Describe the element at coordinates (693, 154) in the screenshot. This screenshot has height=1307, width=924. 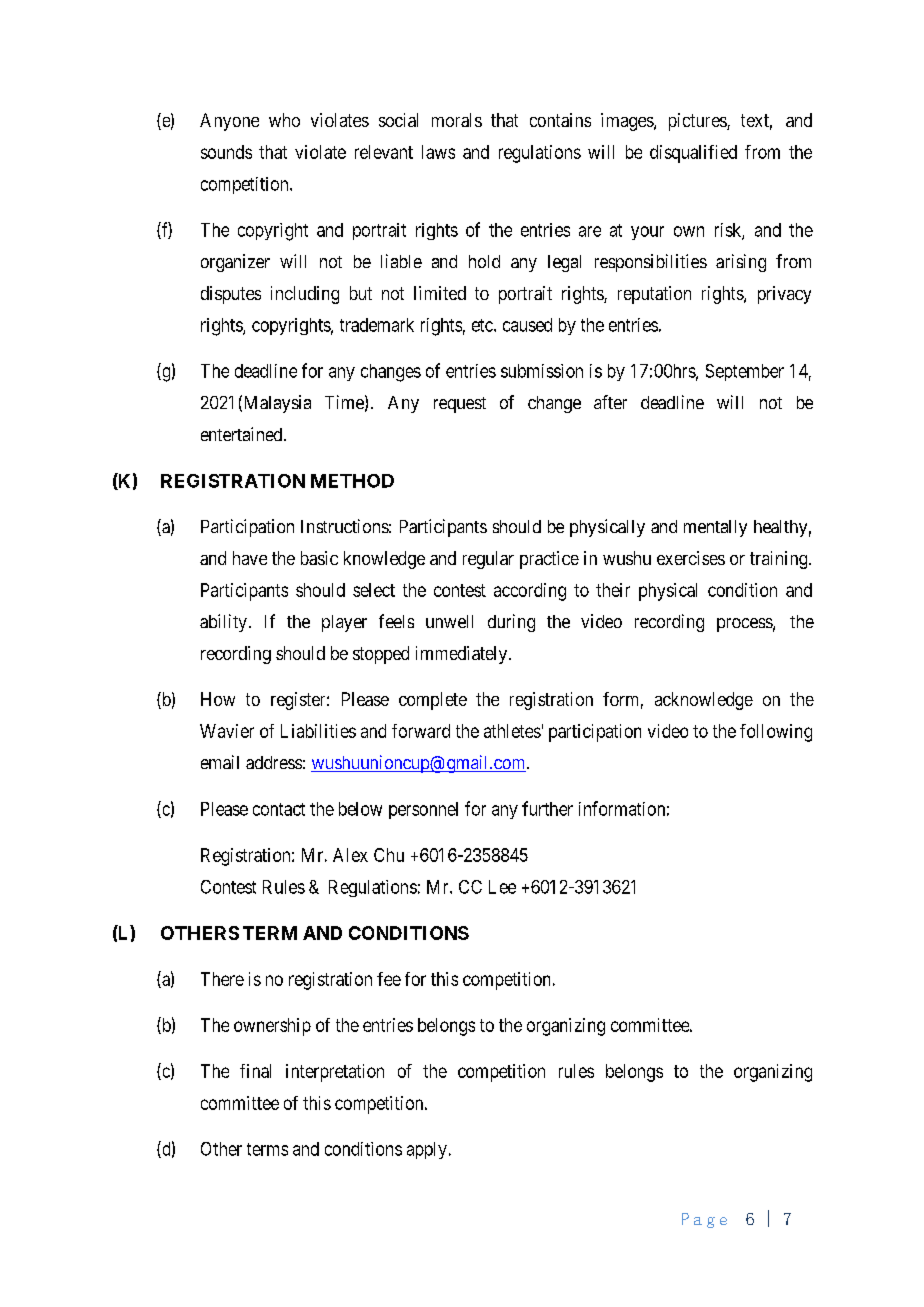
I see `disqualified` at that location.
